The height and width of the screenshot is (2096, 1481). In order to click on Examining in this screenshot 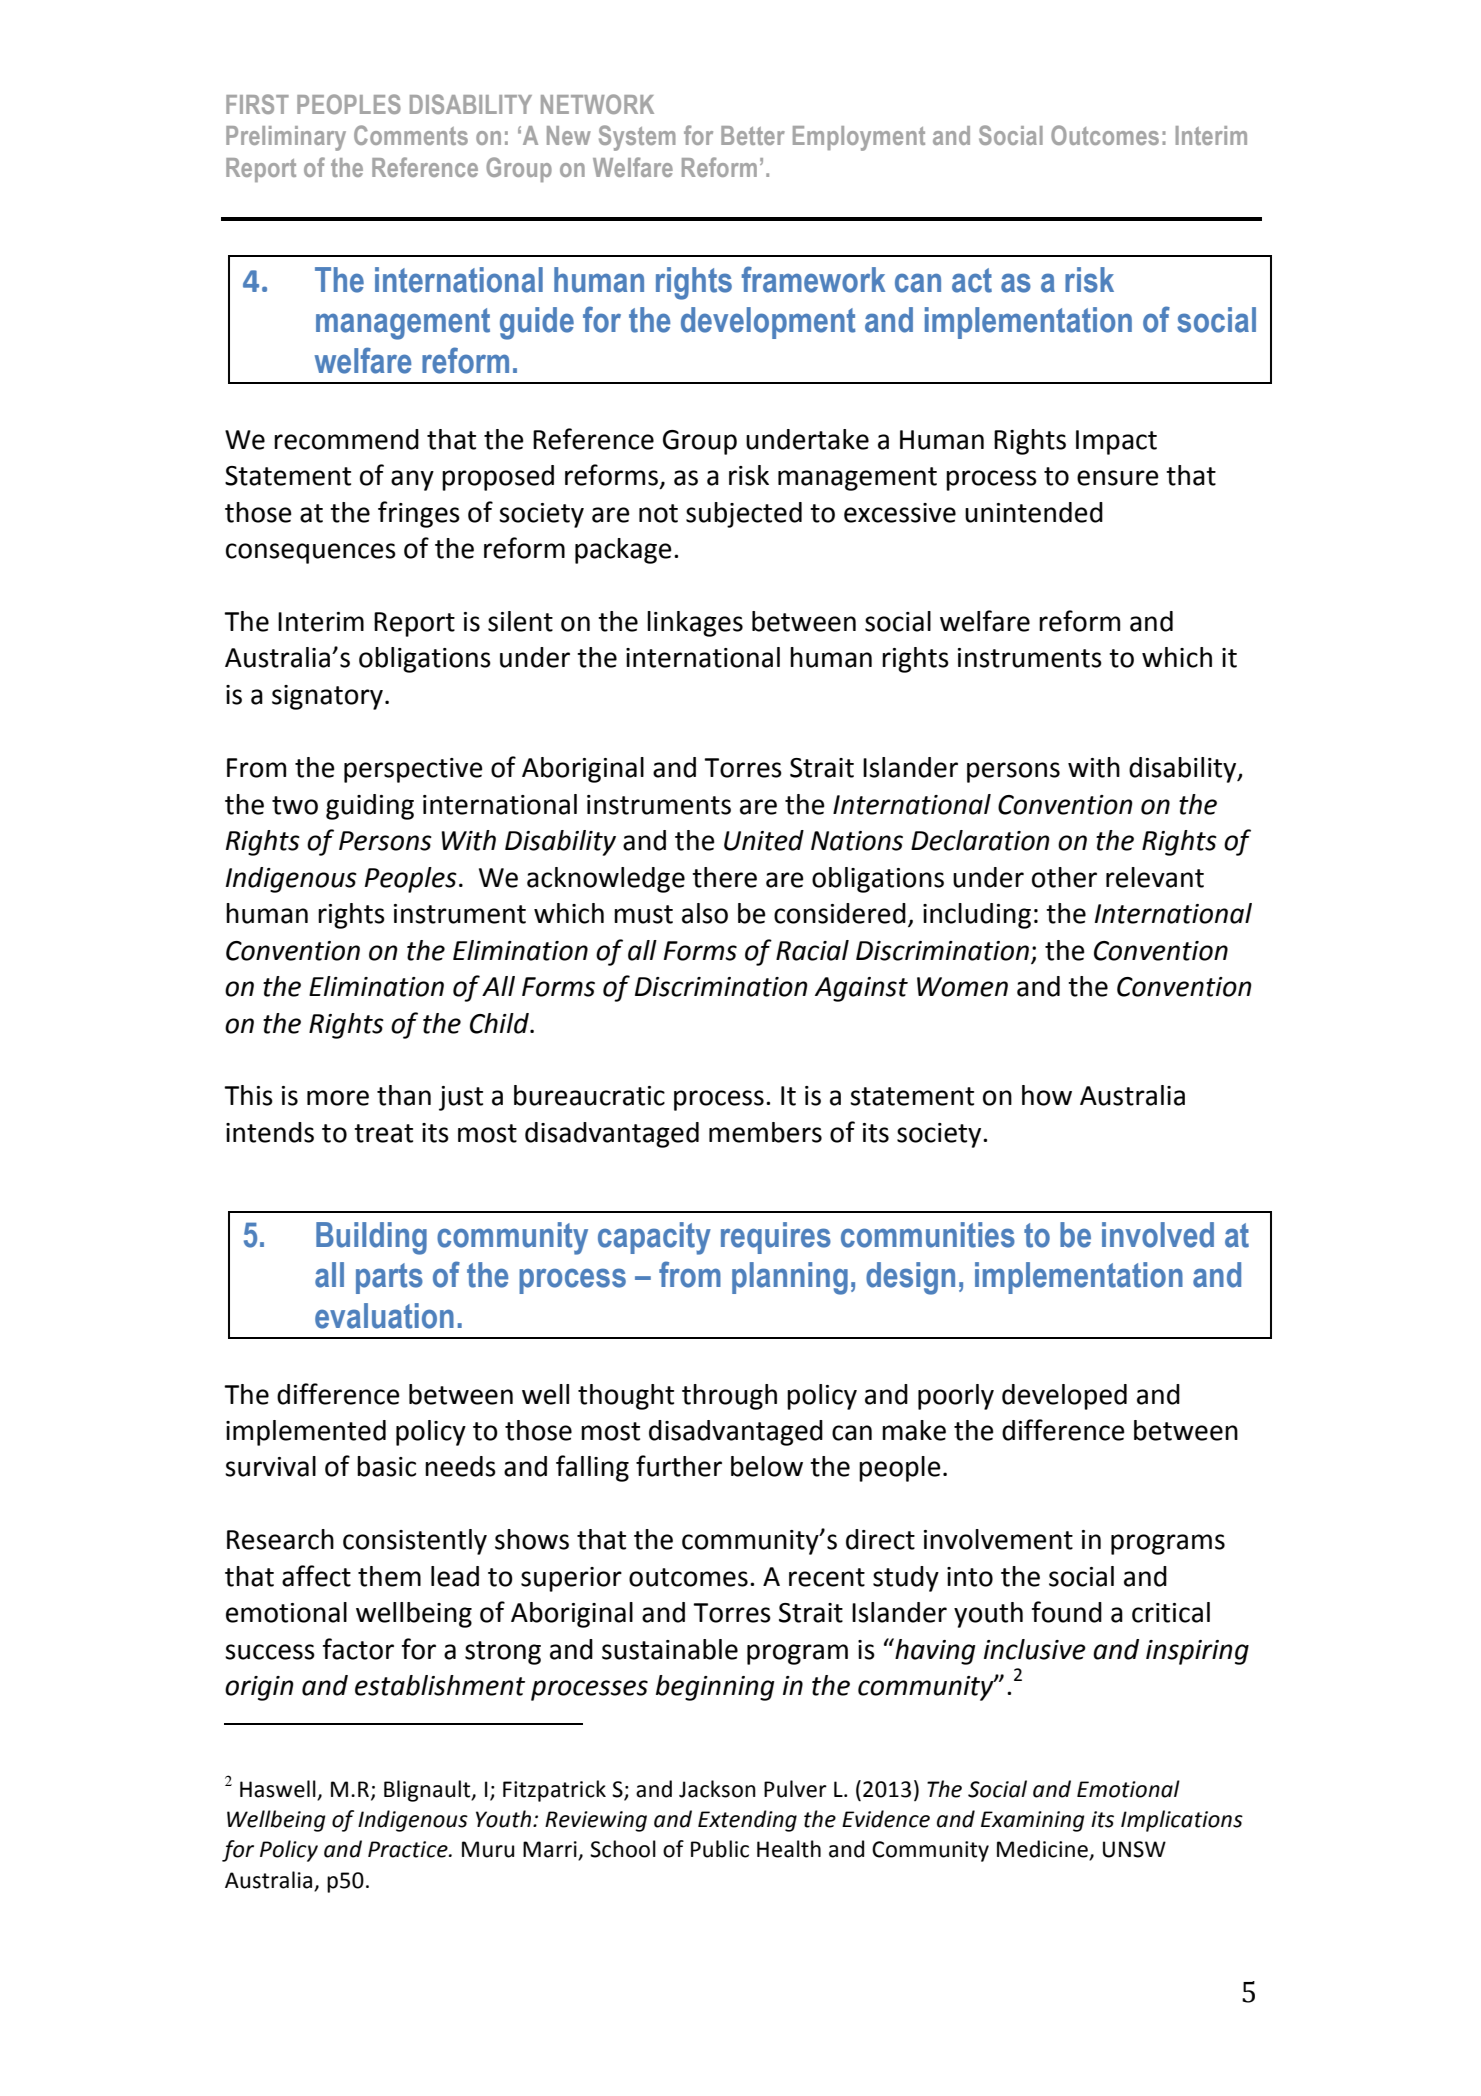, I will do `click(1033, 1821)`.
